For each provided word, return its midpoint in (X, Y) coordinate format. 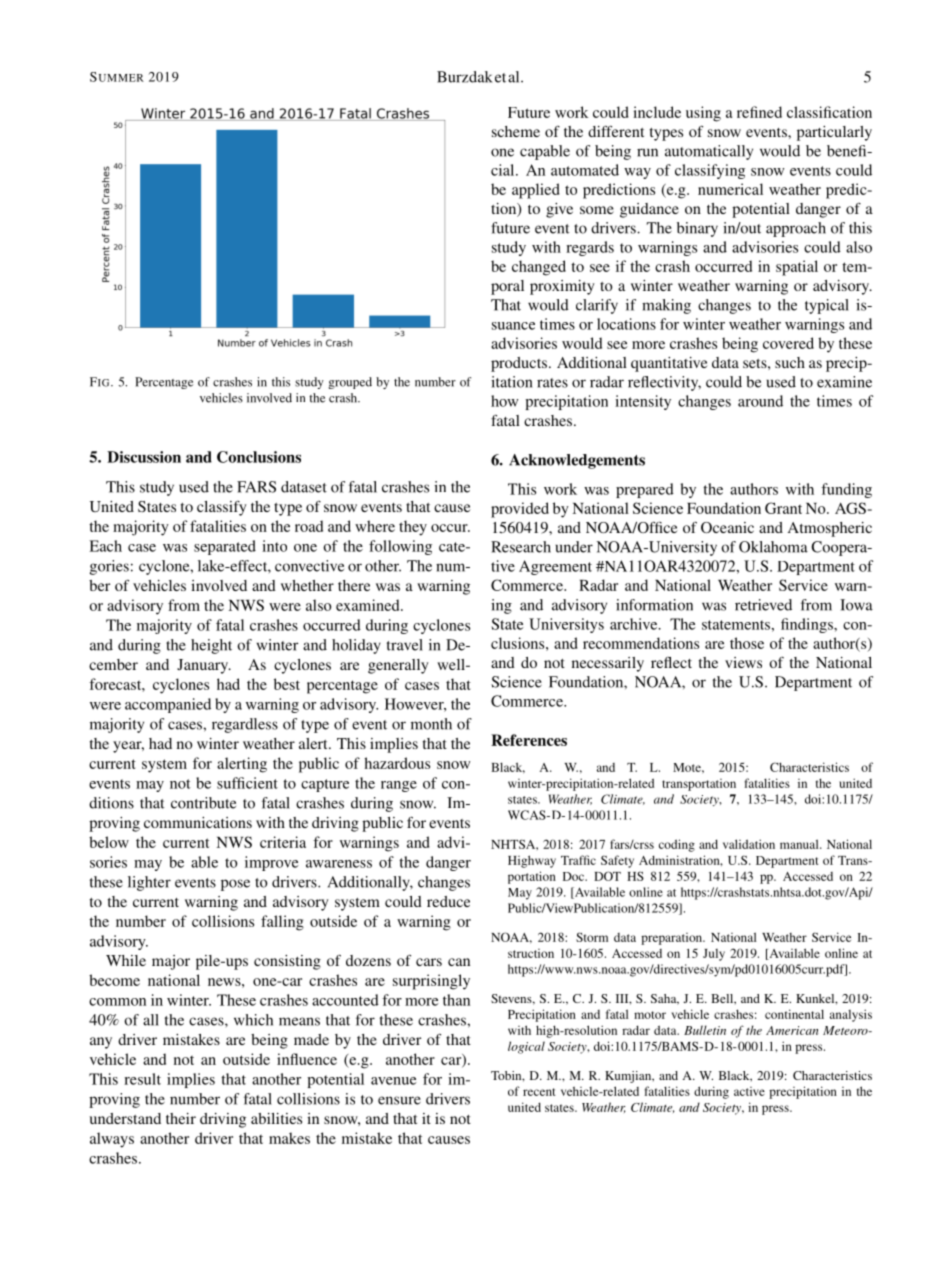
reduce (448, 901)
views (743, 662)
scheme (516, 131)
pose (235, 885)
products (519, 364)
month (431, 724)
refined (759, 112)
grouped (350, 383)
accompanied (168, 705)
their (181, 1118)
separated (225, 547)
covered (788, 343)
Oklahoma (773, 547)
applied (536, 191)
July (714, 955)
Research (521, 547)
